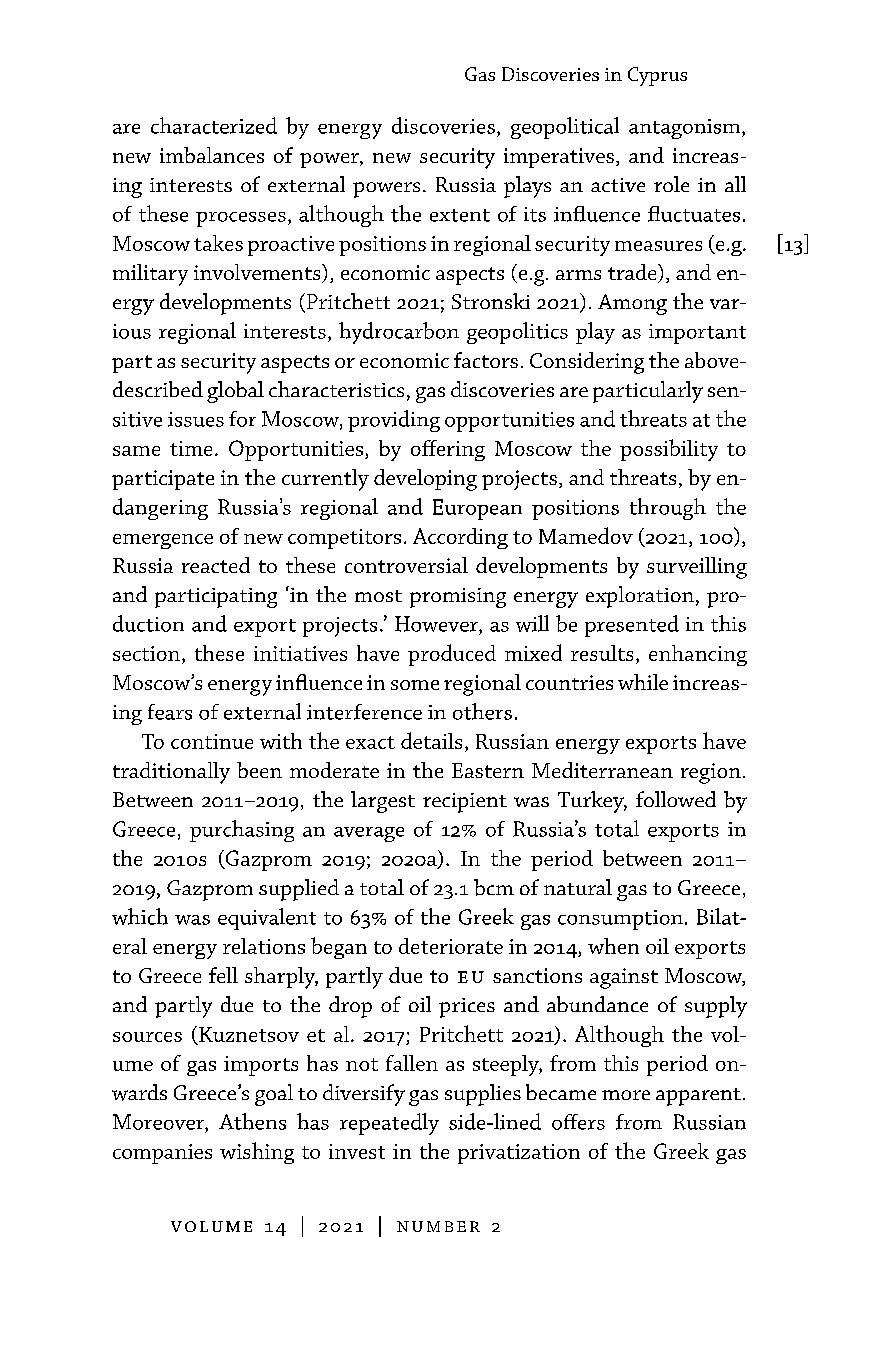 This document has height=1345, width=896. I want to click on volume, so click(211, 1226).
